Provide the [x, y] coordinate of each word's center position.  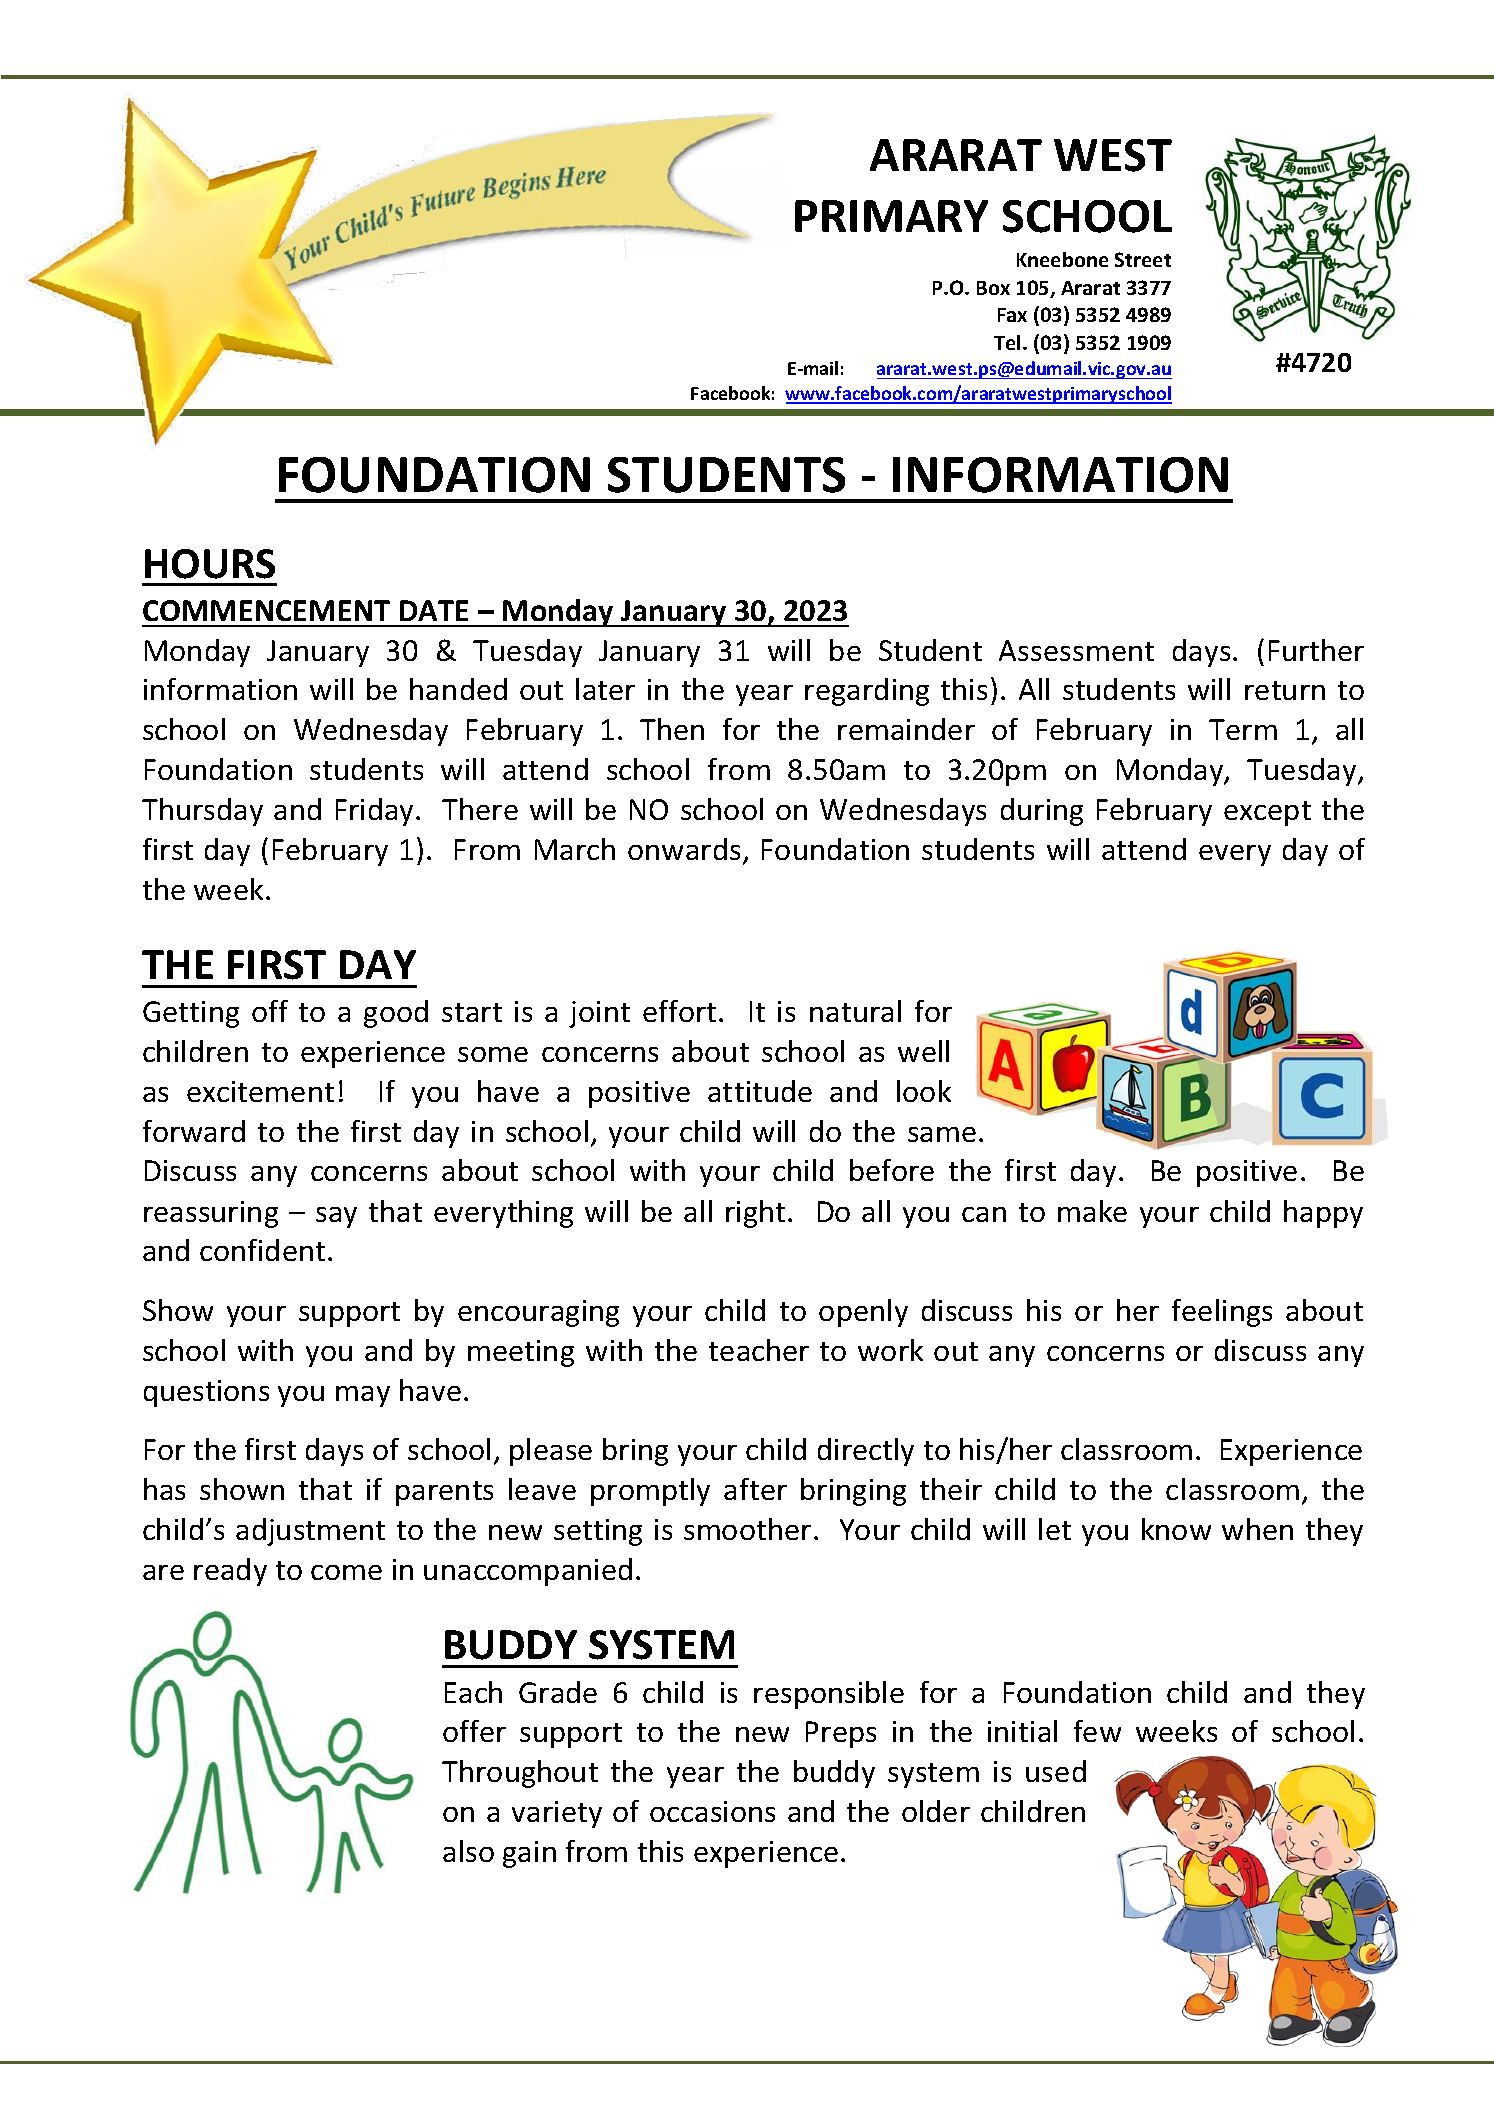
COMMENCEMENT [266, 610]
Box [993, 288]
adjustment [310, 1532]
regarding [867, 692]
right [755, 1214]
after [755, 1489]
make [1092, 1211]
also [468, 1851]
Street [1143, 259]
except [1267, 813]
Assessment [1076, 650]
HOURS [210, 564]
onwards [684, 849]
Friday [376, 812]
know [1176, 1529]
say [336, 1217]
